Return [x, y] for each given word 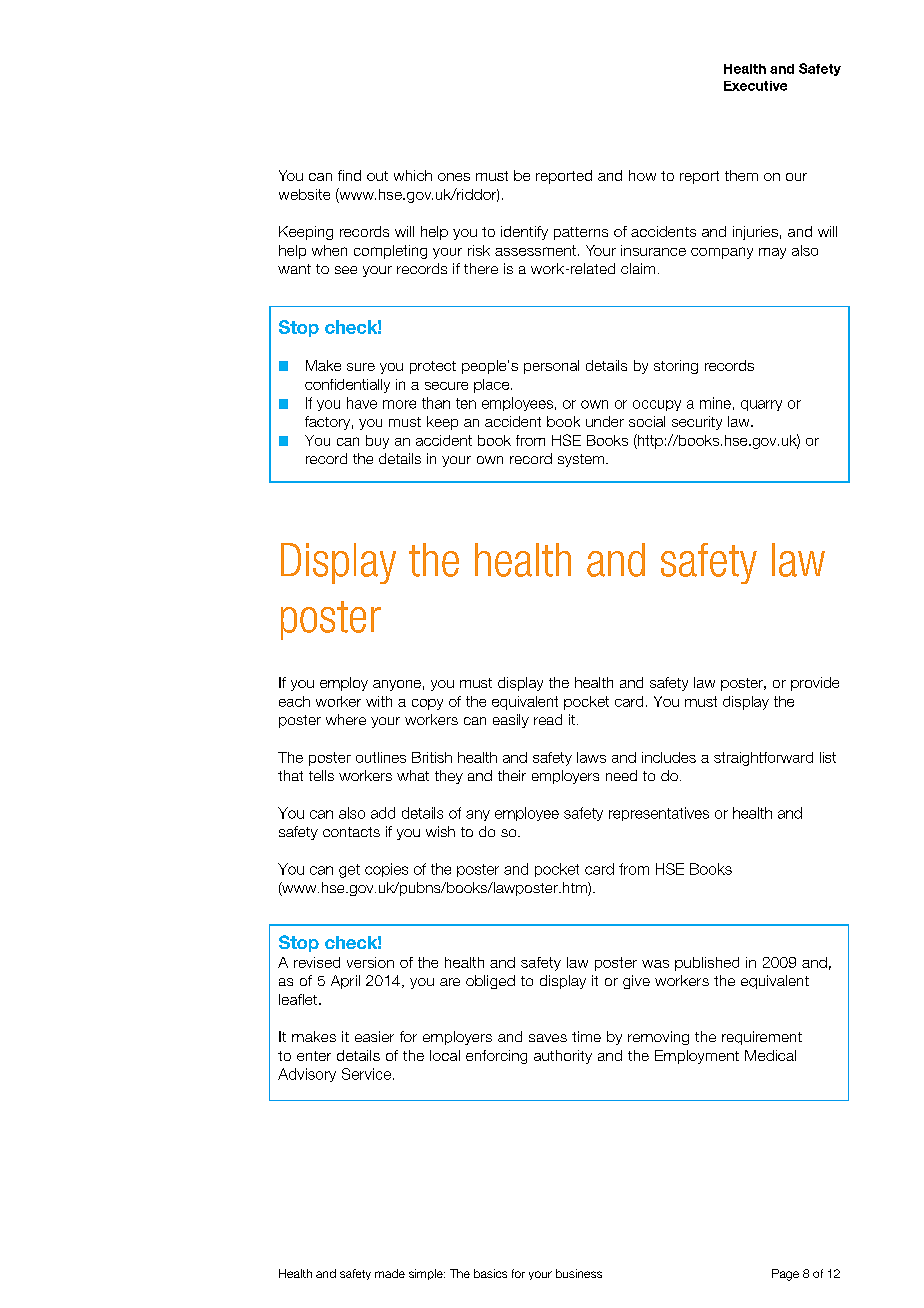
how [642, 175]
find [349, 175]
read [548, 719]
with [379, 701]
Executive [755, 86]
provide [815, 684]
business [579, 1273]
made [390, 1273]
